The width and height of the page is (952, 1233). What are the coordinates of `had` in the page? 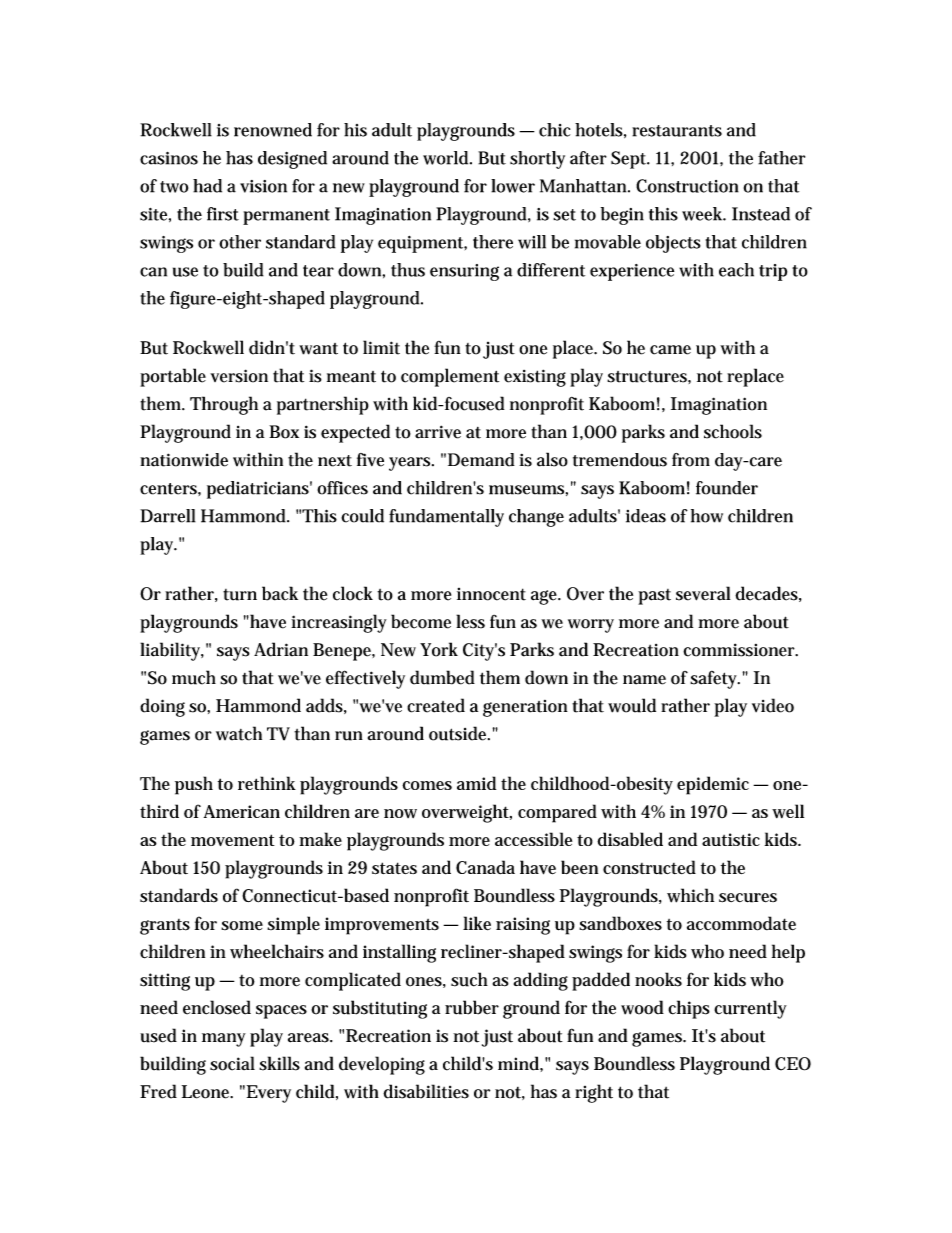 It's located at (207, 186).
